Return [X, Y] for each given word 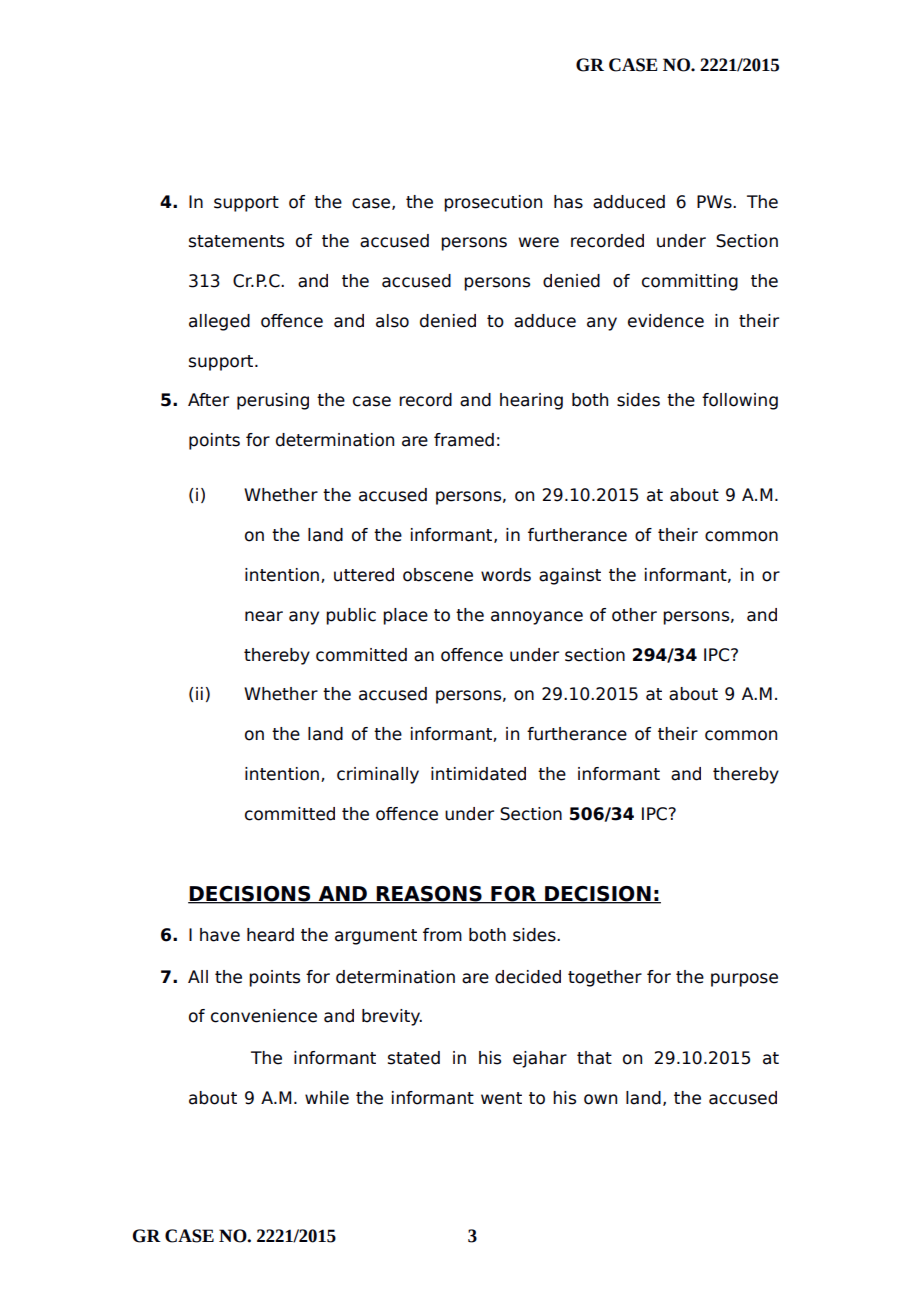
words [506, 575]
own [600, 1099]
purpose [744, 980]
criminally [378, 775]
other [634, 615]
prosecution [493, 203]
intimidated [478, 774]
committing [690, 282]
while [327, 1098]
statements [236, 241]
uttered [364, 575]
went [501, 1098]
